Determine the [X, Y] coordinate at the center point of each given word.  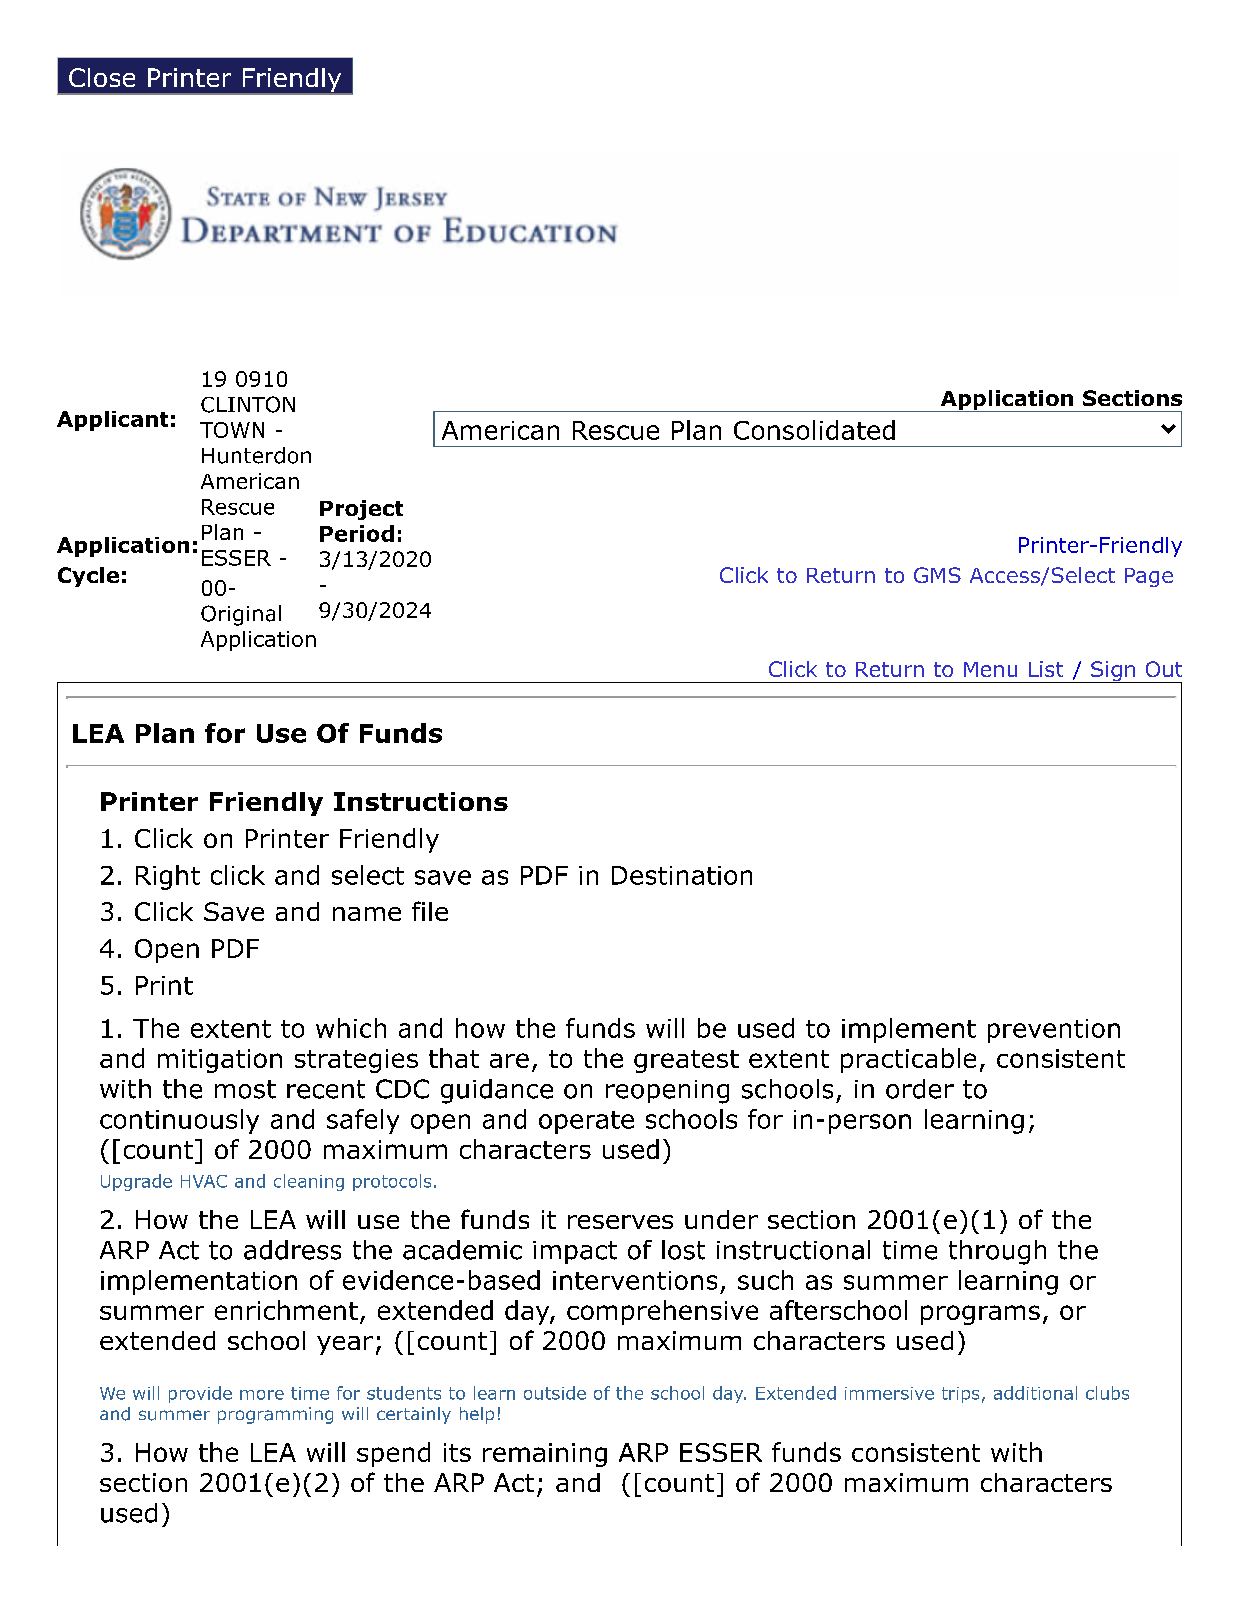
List [1046, 669]
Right [168, 877]
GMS [937, 575]
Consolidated [814, 430]
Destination [682, 875]
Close [102, 77]
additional [1035, 1393]
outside [555, 1393]
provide [200, 1394]
